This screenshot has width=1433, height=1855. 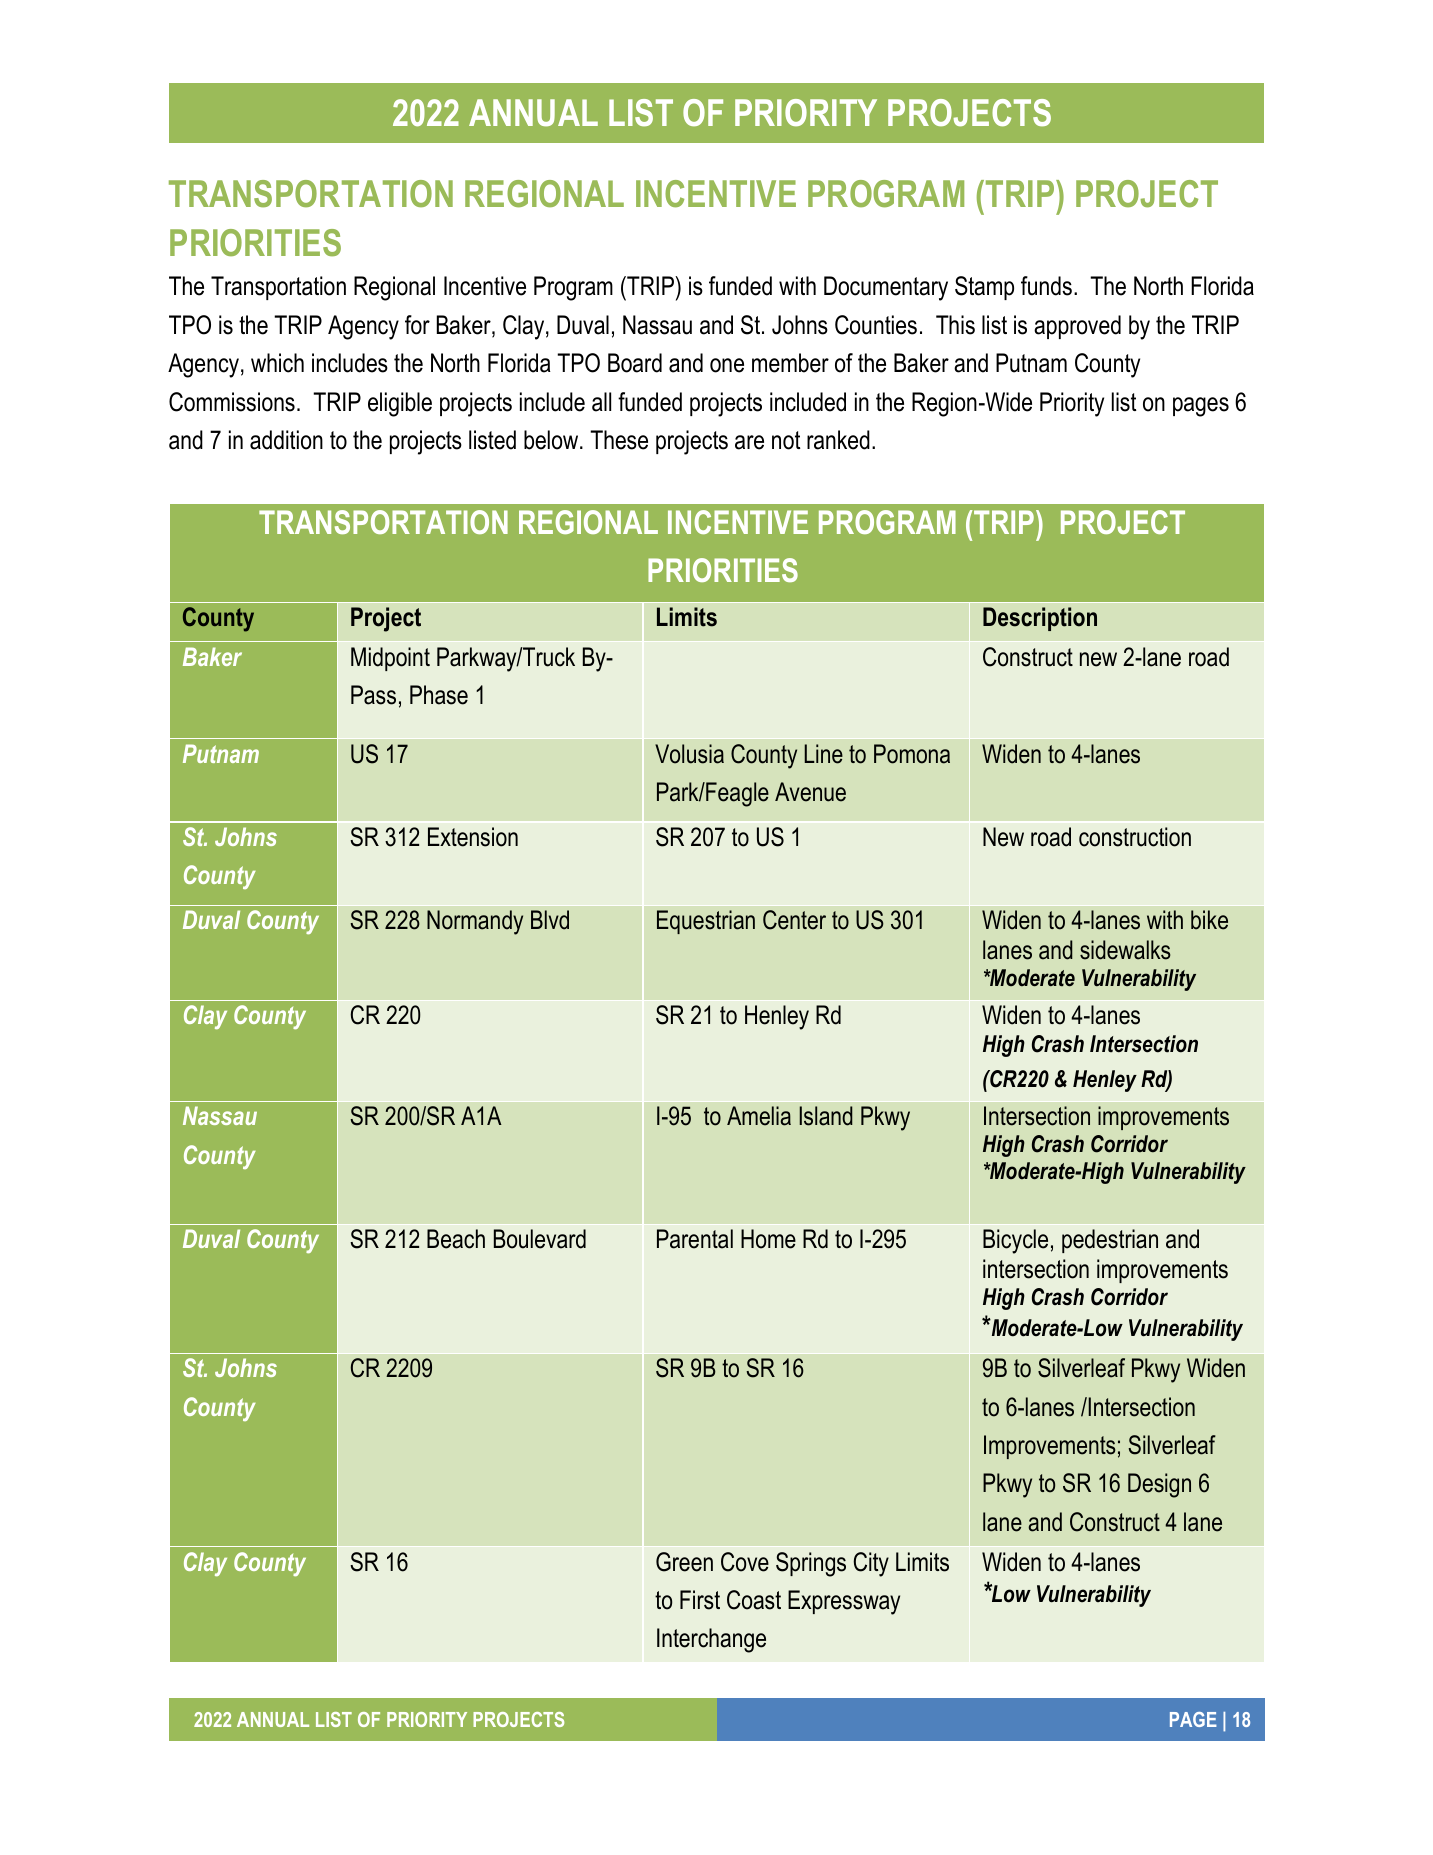 What do you see at coordinates (727, 365) in the screenshot?
I see `one` at bounding box center [727, 365].
